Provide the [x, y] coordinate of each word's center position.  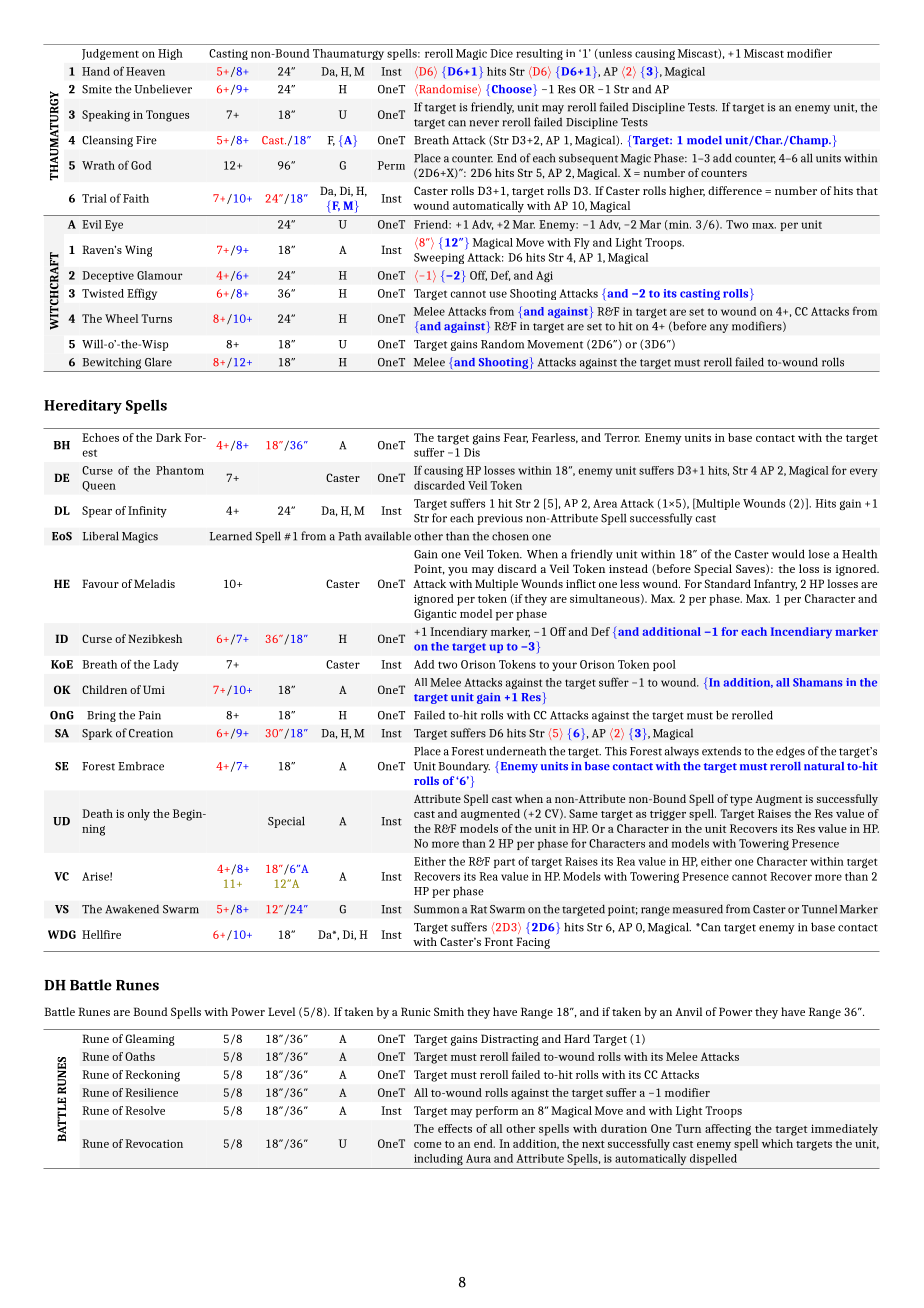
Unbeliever [163, 89]
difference [735, 190]
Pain [150, 715]
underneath [516, 751]
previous [500, 519]
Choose [511, 89]
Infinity [147, 512]
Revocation [154, 1143]
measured [698, 909]
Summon [436, 909]
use [498, 294]
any [719, 328]
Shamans [818, 682]
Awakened [132, 909]
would [788, 554]
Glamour [160, 275]
